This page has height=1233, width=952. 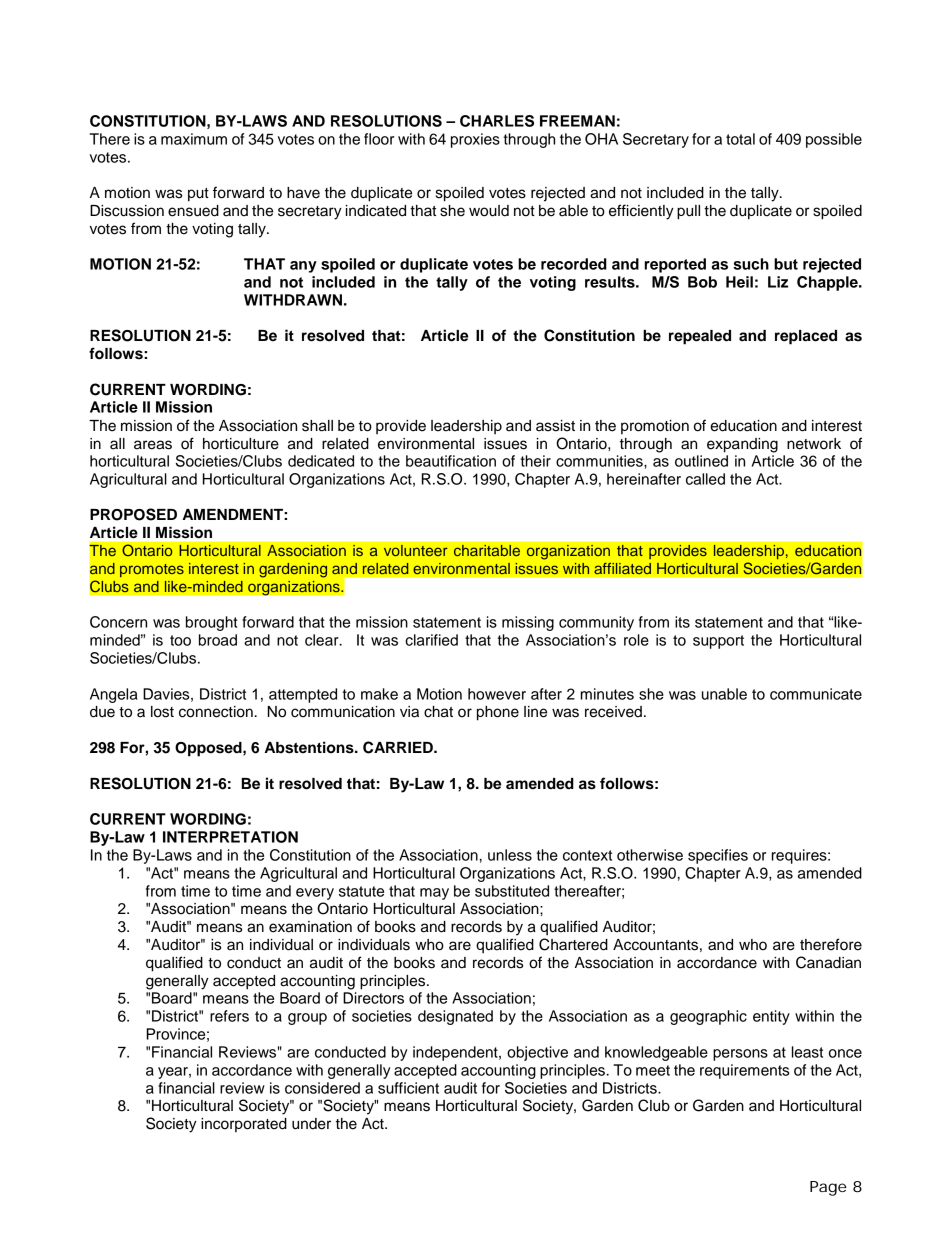 I want to click on proxies, so click(x=475, y=140).
